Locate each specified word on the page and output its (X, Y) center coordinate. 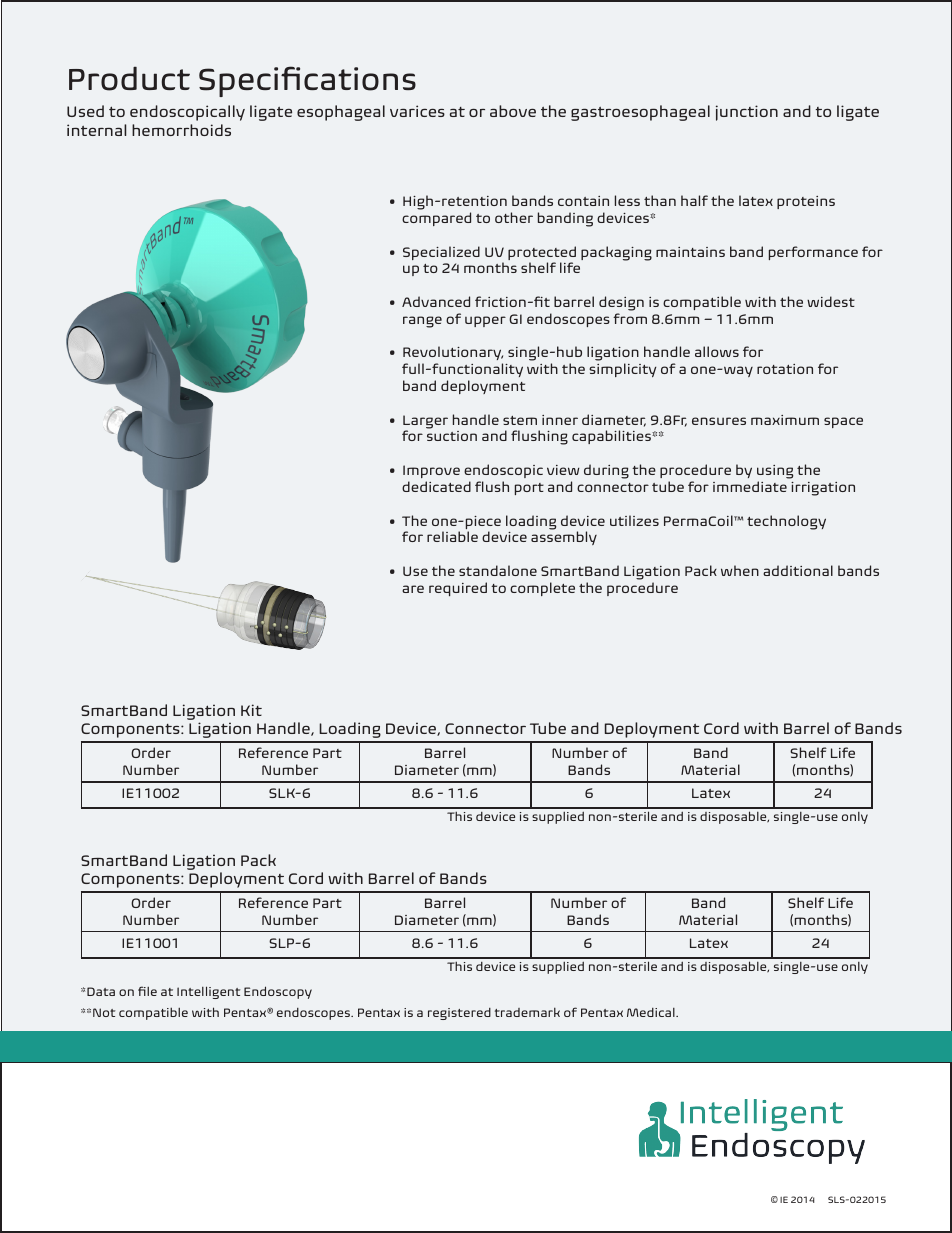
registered (459, 1014)
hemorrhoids (181, 130)
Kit (251, 710)
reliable (452, 536)
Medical (652, 1012)
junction (747, 113)
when (740, 570)
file (147, 991)
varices (417, 111)
